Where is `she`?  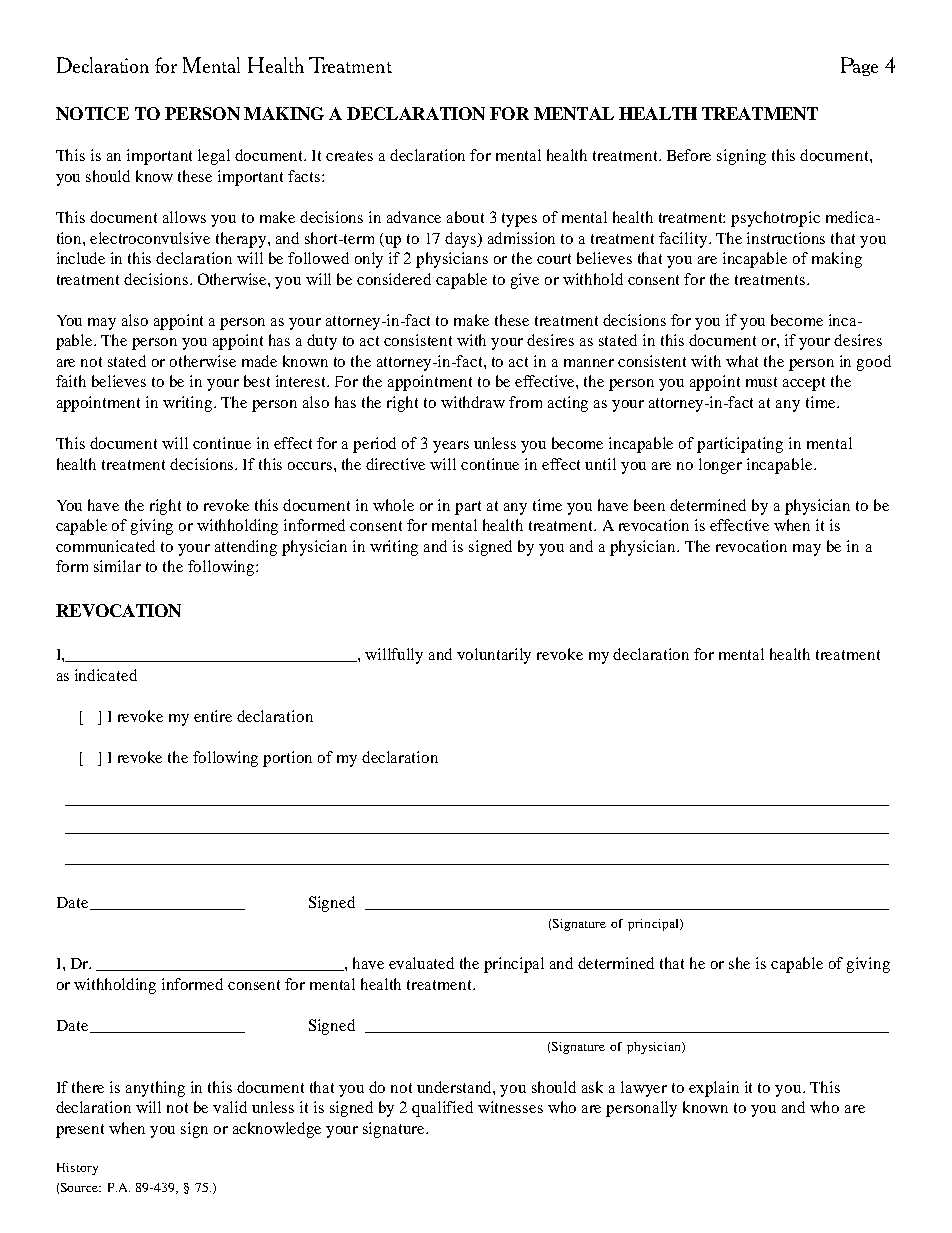 she is located at coordinates (739, 963).
